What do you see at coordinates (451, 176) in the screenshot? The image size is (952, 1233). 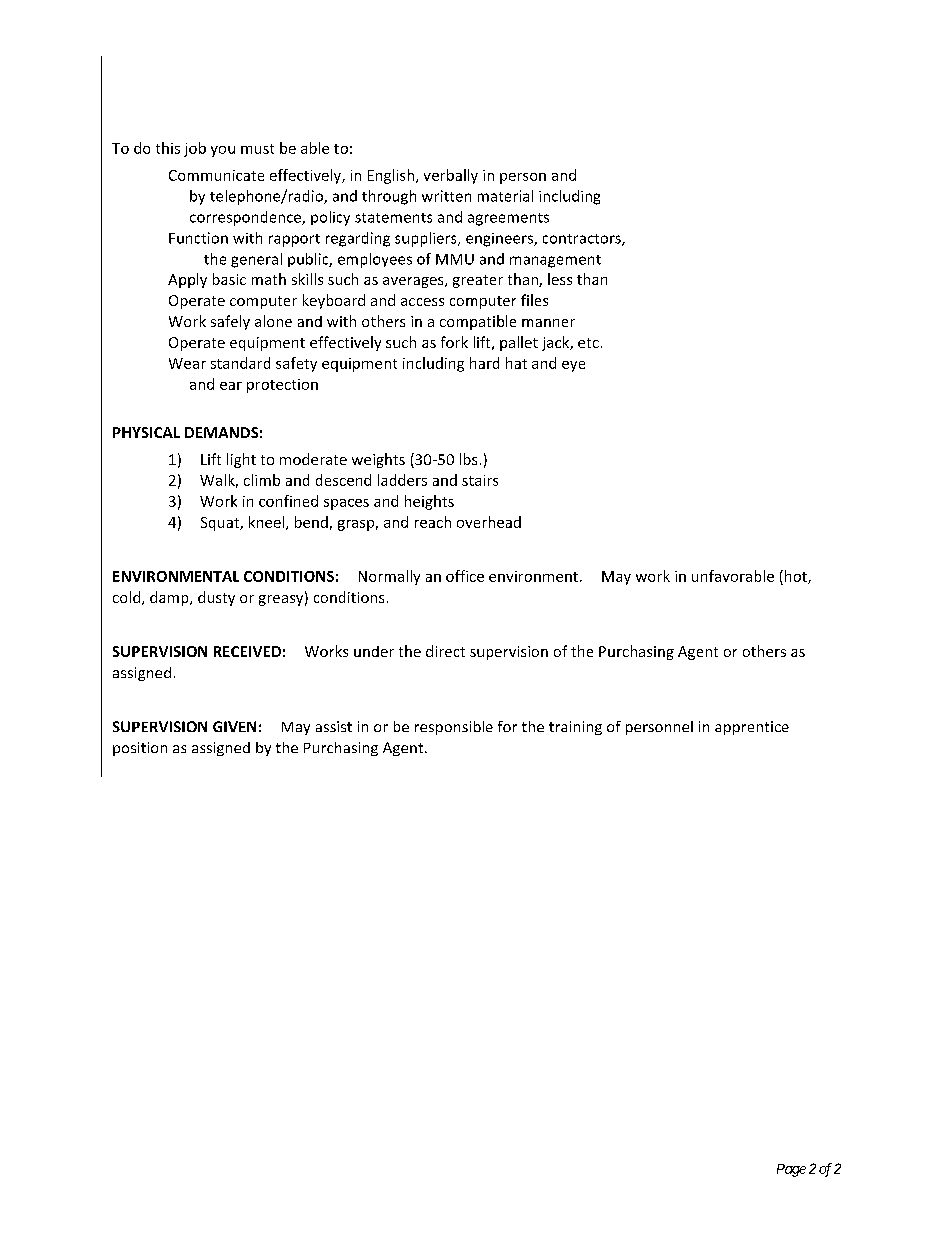 I see `verbally` at bounding box center [451, 176].
